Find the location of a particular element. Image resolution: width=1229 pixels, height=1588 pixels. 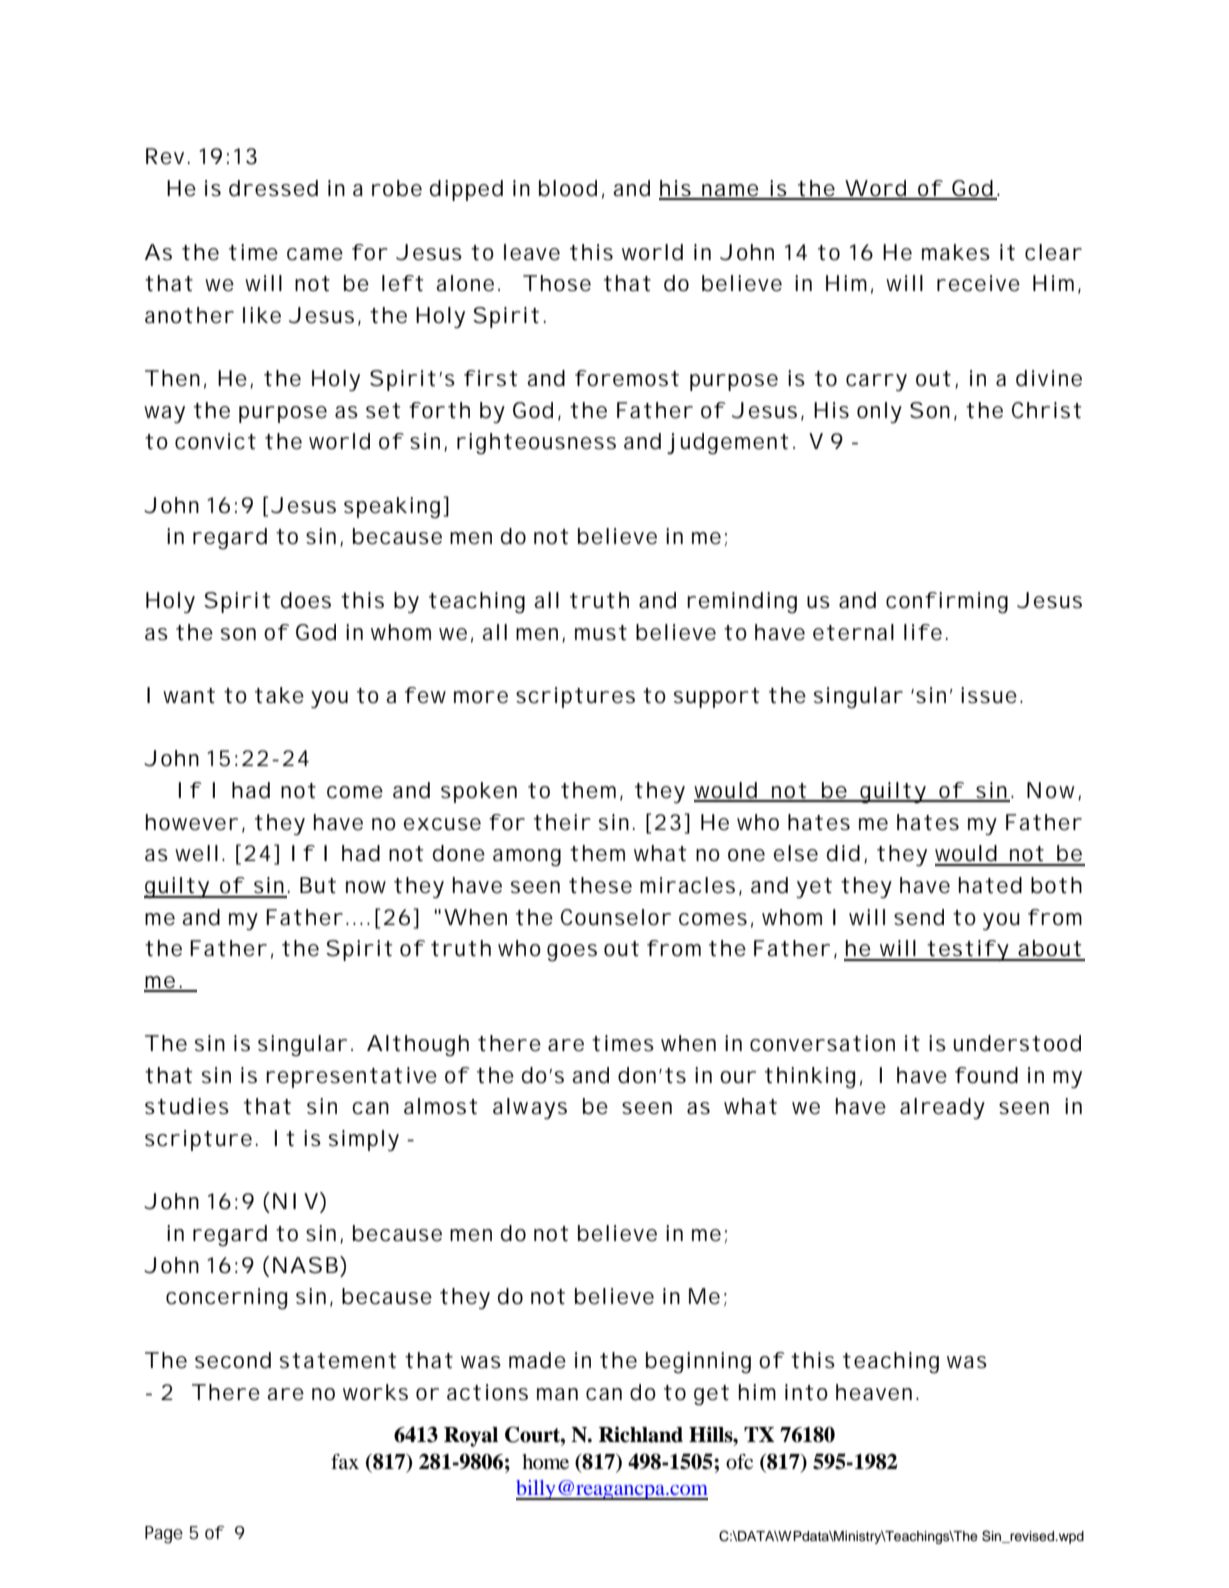

take is located at coordinates (279, 695).
